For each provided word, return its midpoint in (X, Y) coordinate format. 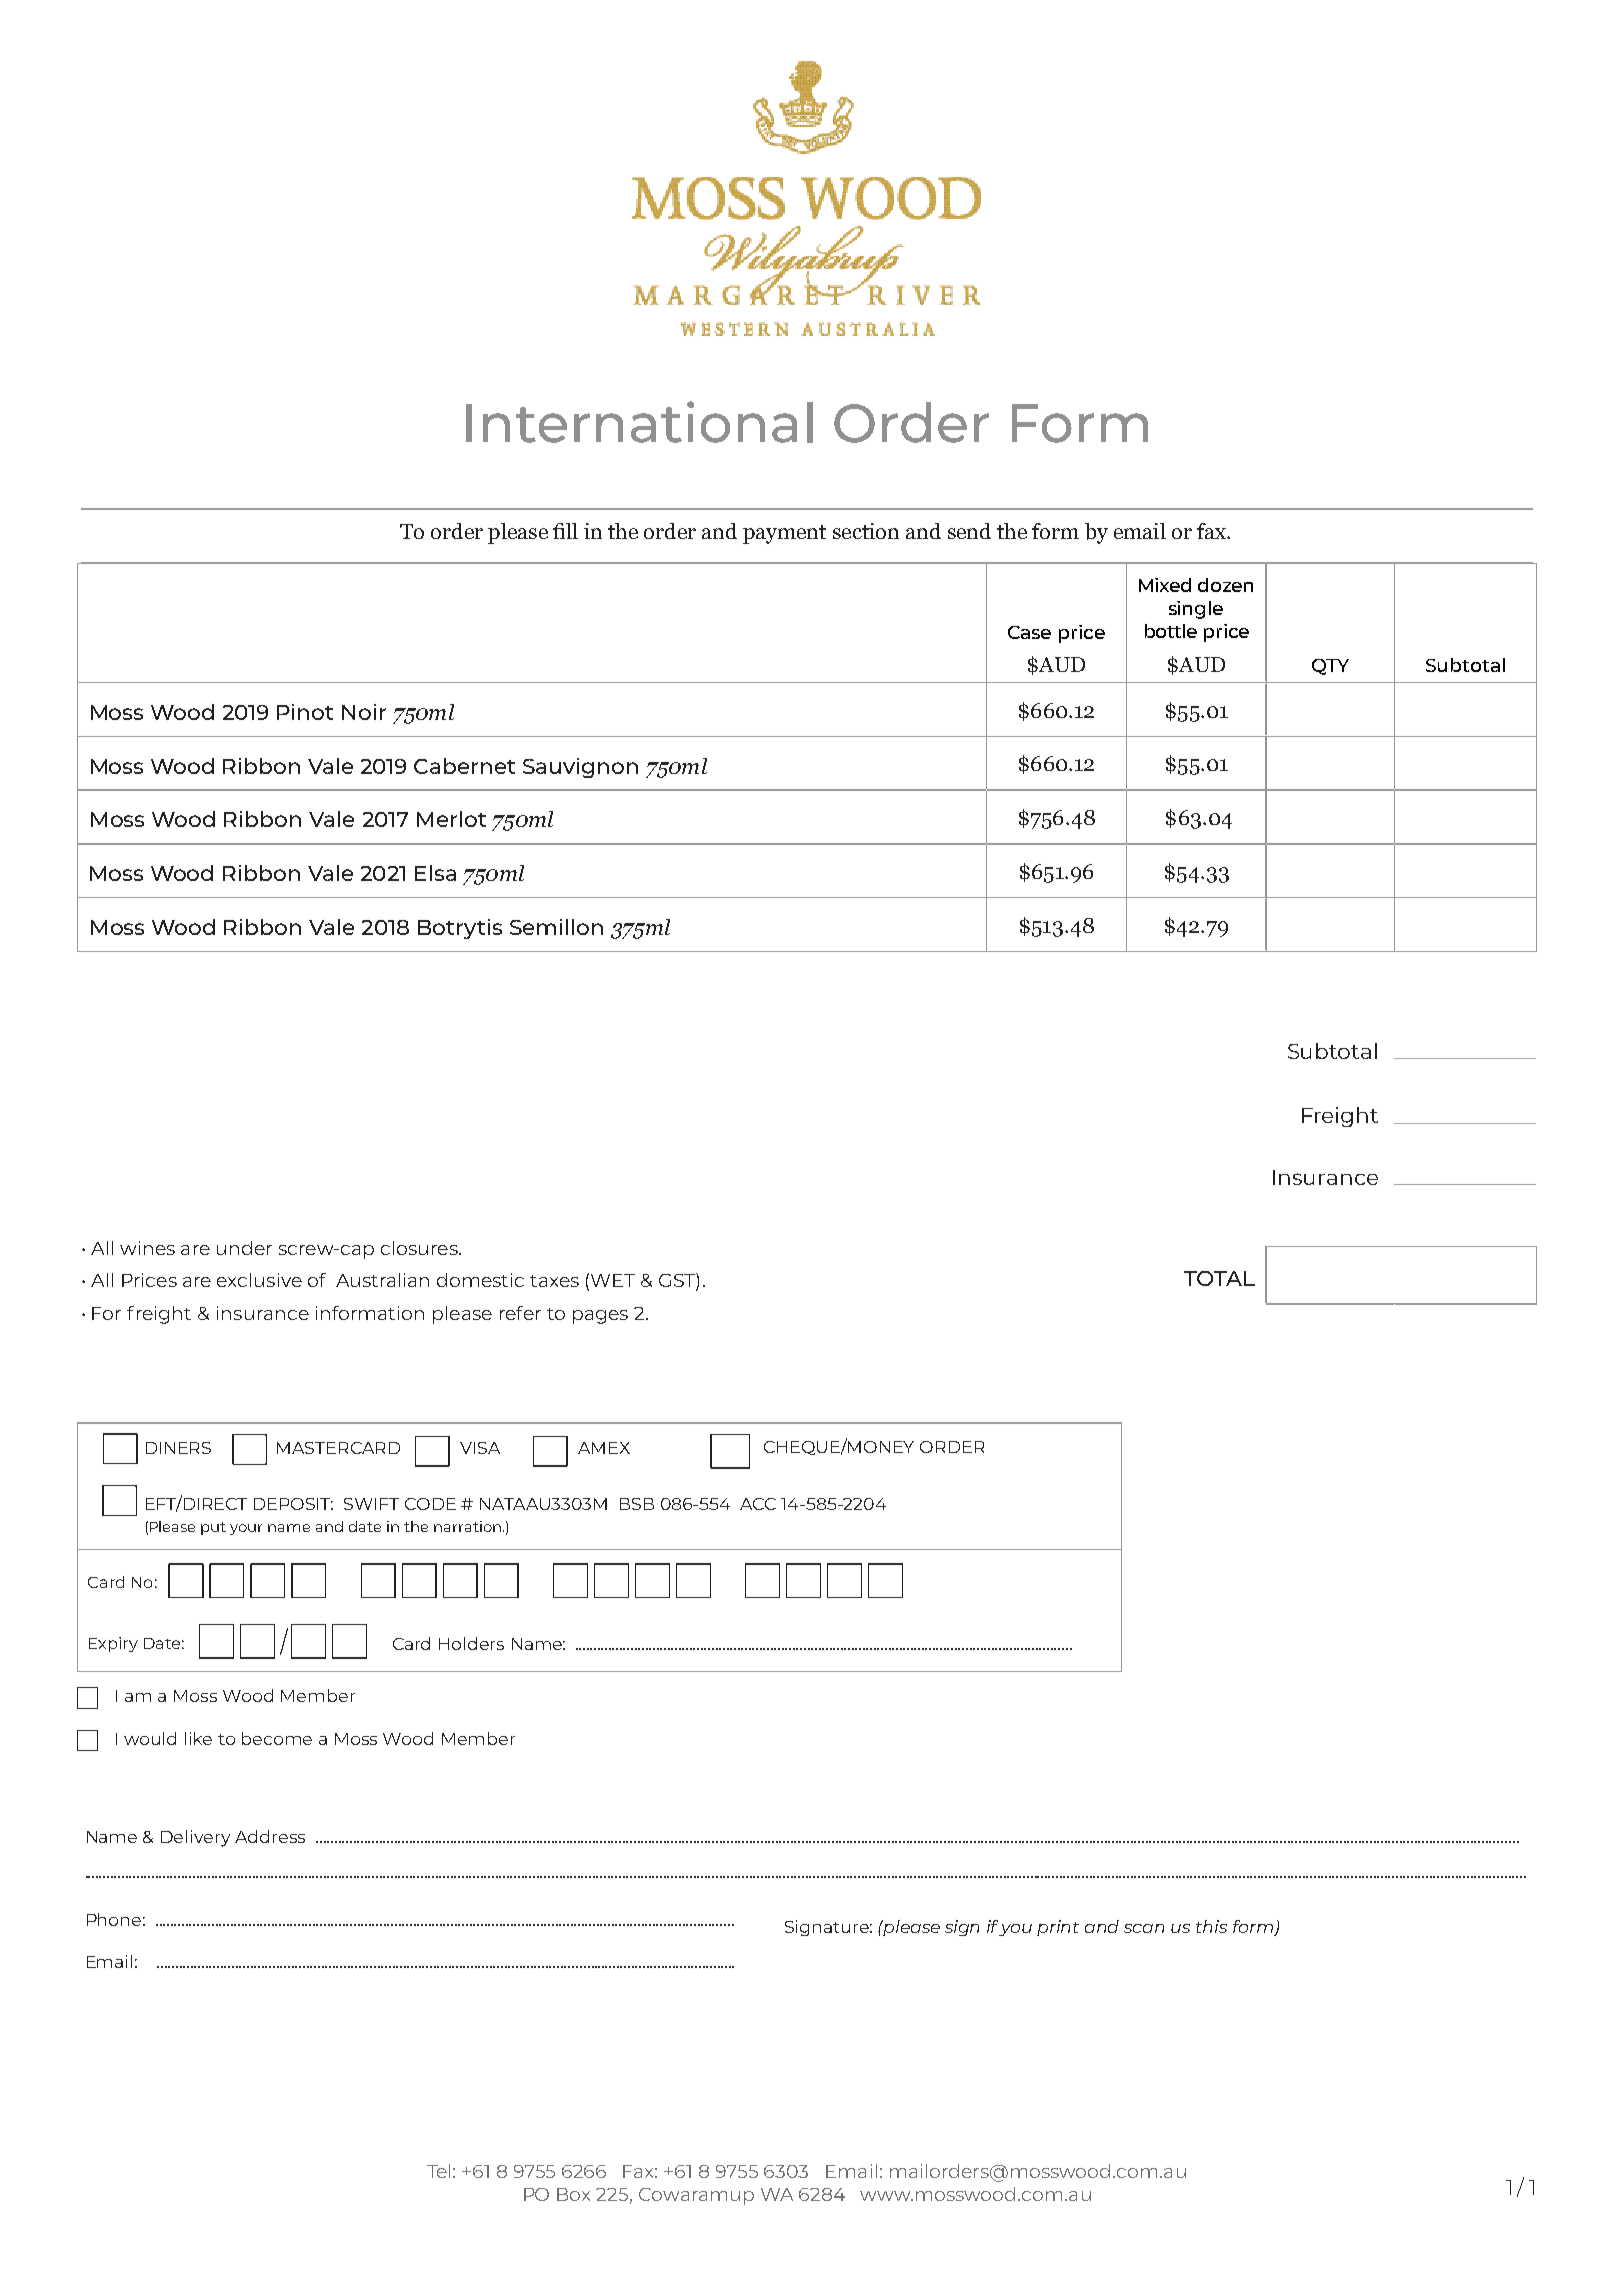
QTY (1330, 667)
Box (573, 2194)
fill (565, 531)
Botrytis (460, 929)
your (246, 1529)
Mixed (1165, 585)
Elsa (435, 873)
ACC (758, 1504)
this (1211, 1926)
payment (784, 534)
